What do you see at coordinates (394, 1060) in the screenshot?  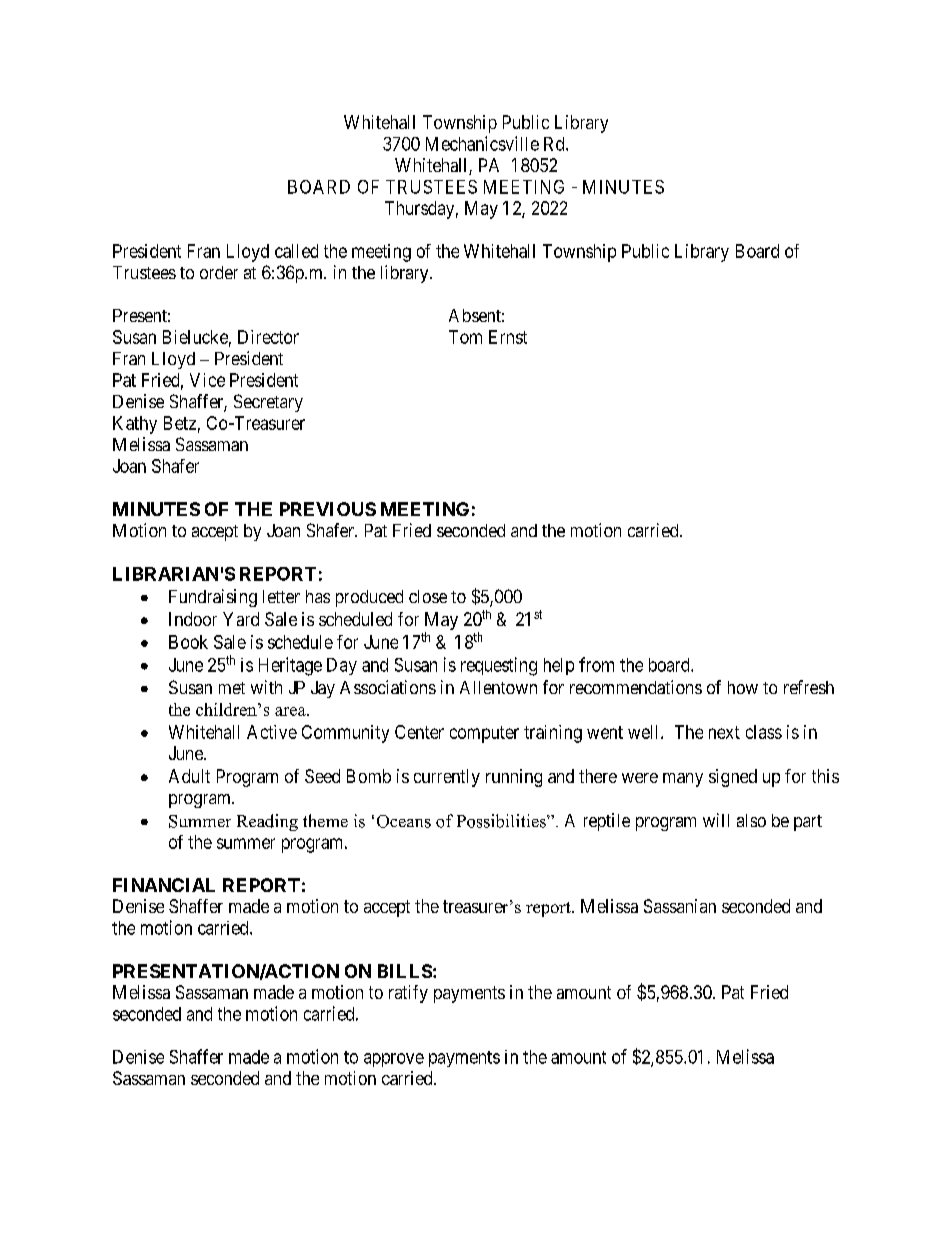 I see `approve` at bounding box center [394, 1060].
